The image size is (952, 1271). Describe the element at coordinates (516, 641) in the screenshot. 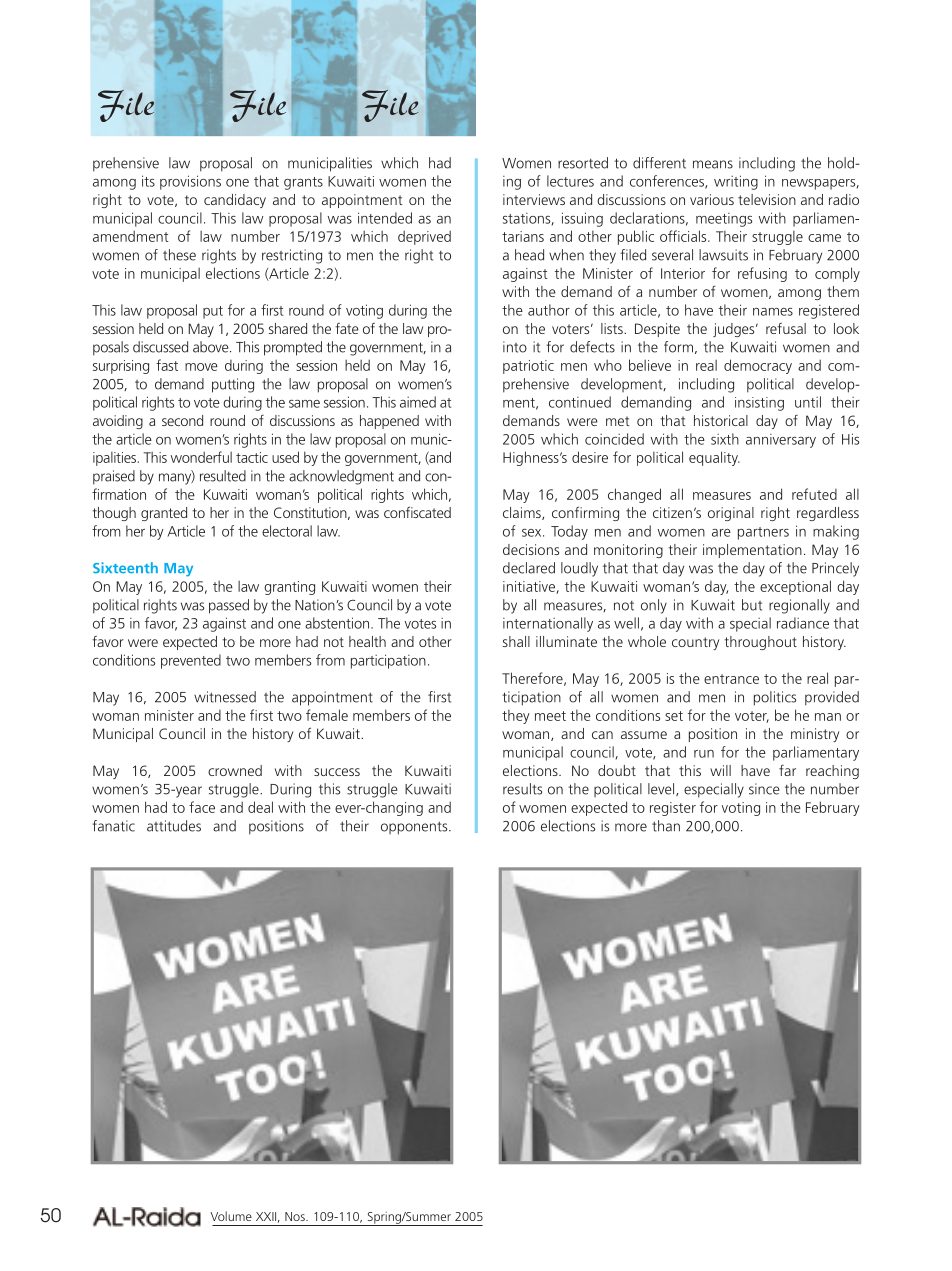

I see `shall` at that location.
